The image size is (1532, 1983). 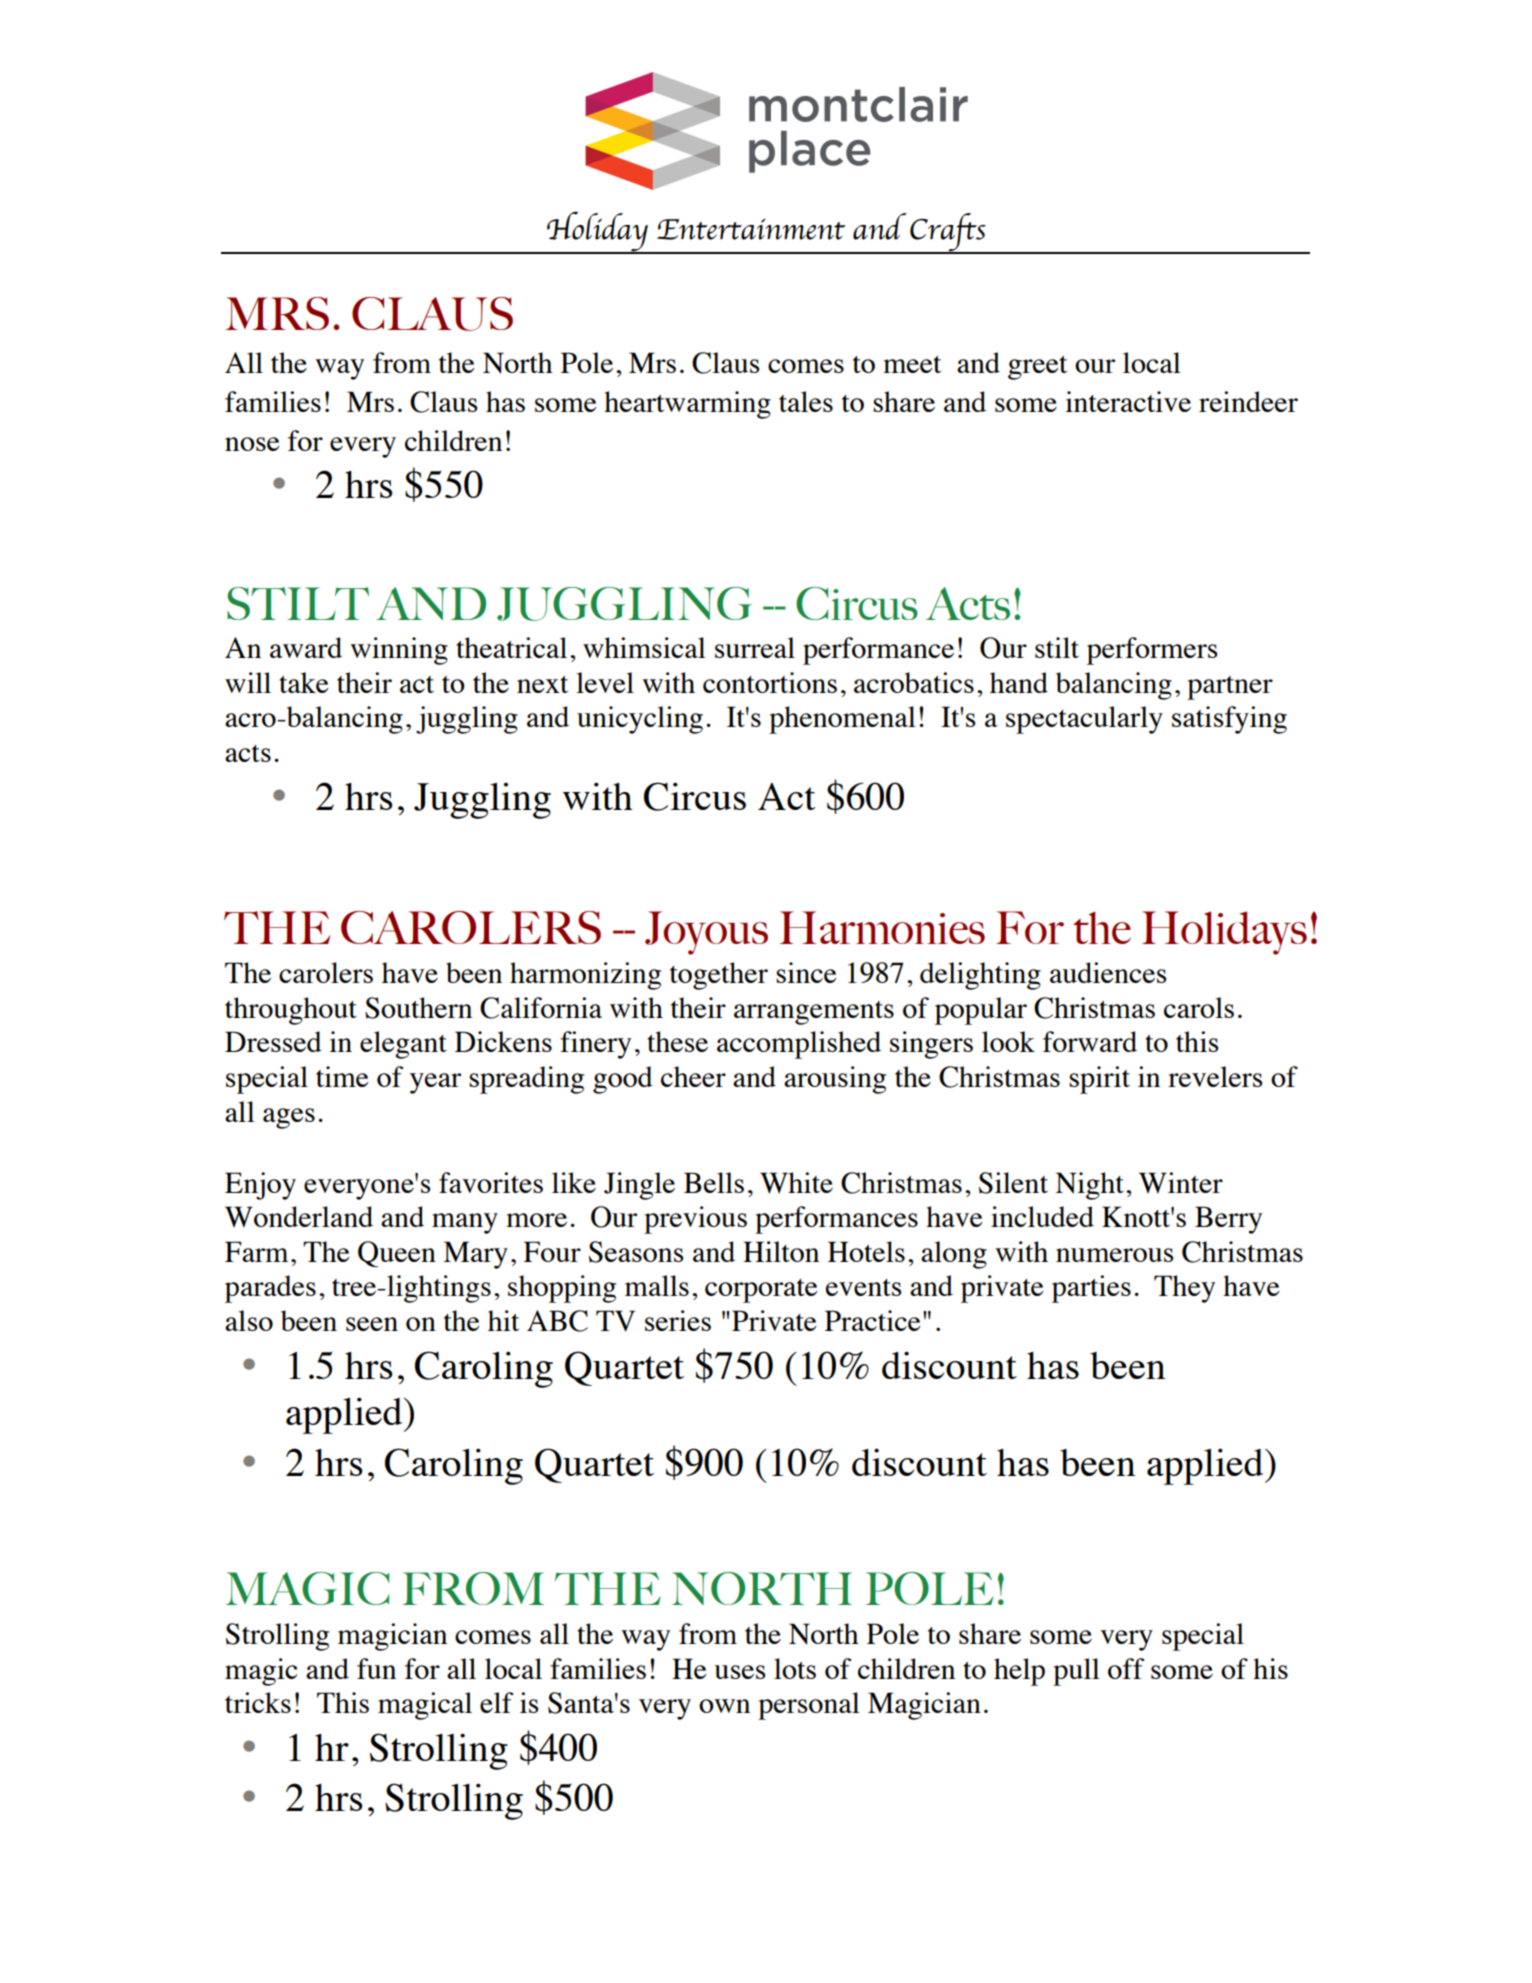 I want to click on performers, so click(x=1152, y=651).
